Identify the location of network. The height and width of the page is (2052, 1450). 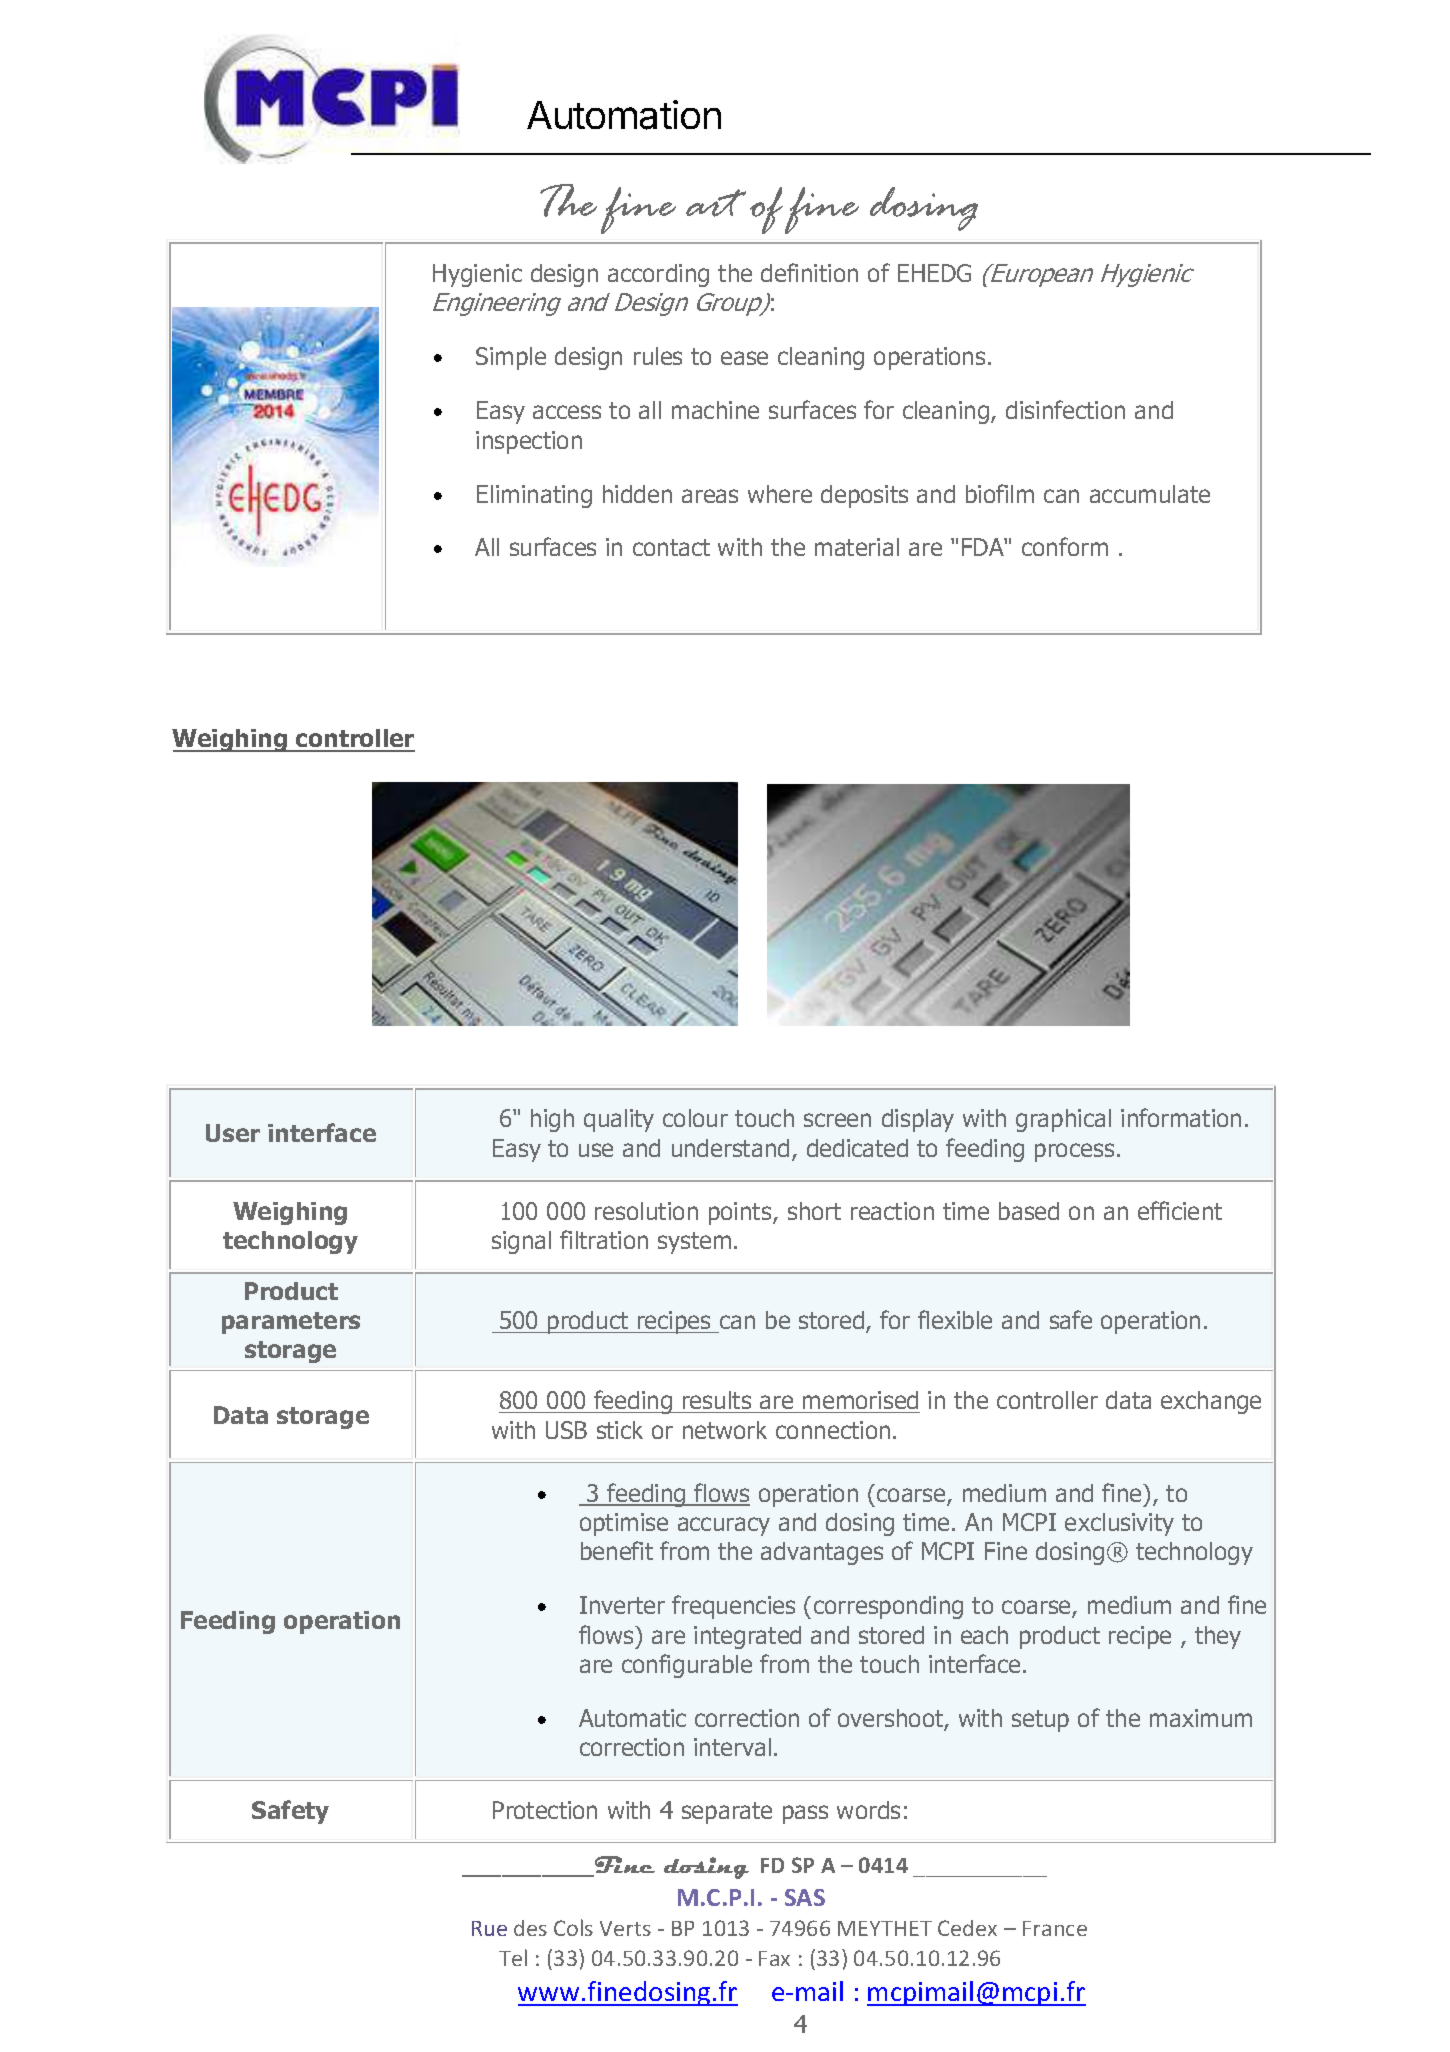
(725, 1430).
